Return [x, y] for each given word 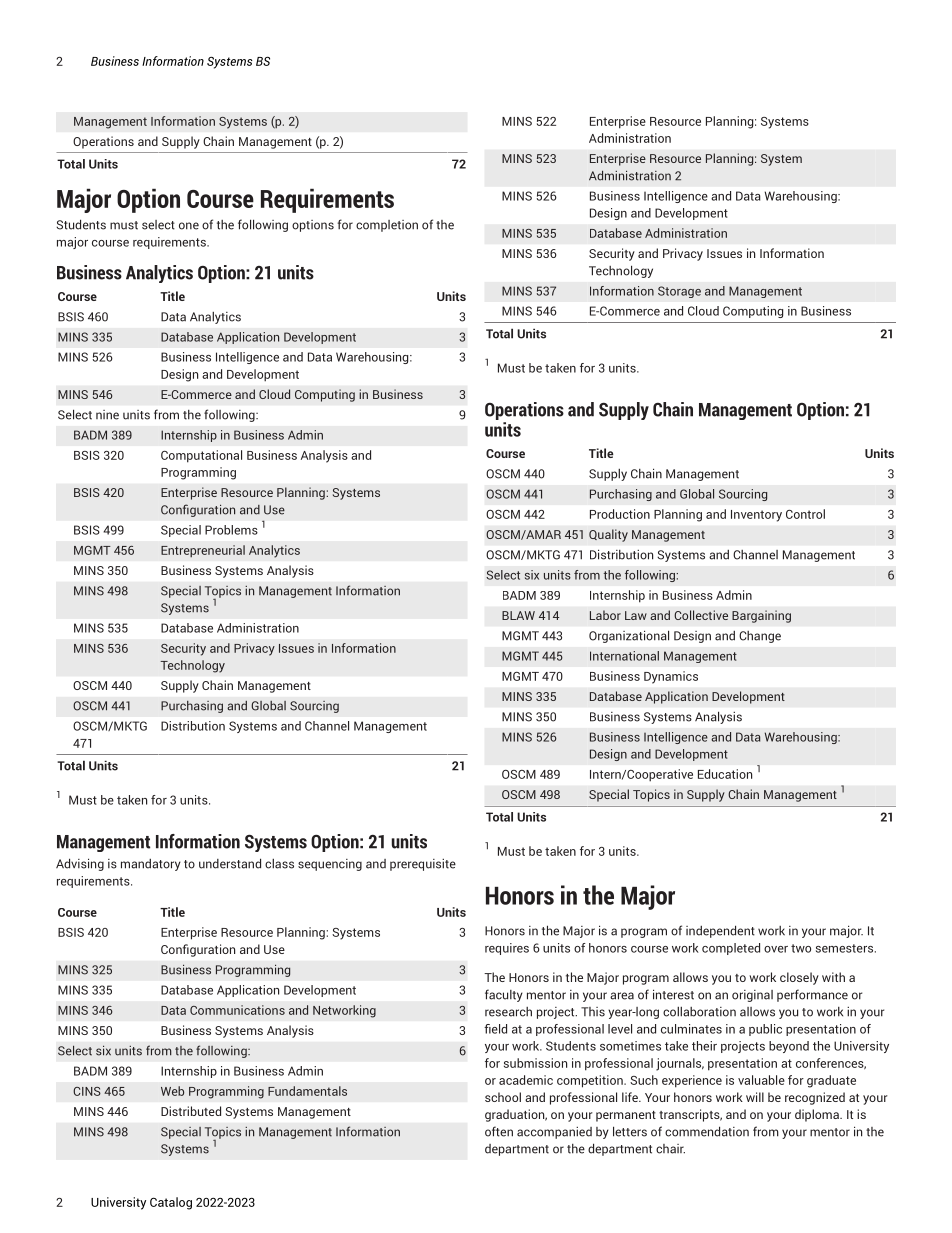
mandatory [151, 865]
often [499, 1131]
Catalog [171, 1203]
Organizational [629, 636]
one [189, 226]
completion [387, 226]
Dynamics [671, 677]
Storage [679, 292]
